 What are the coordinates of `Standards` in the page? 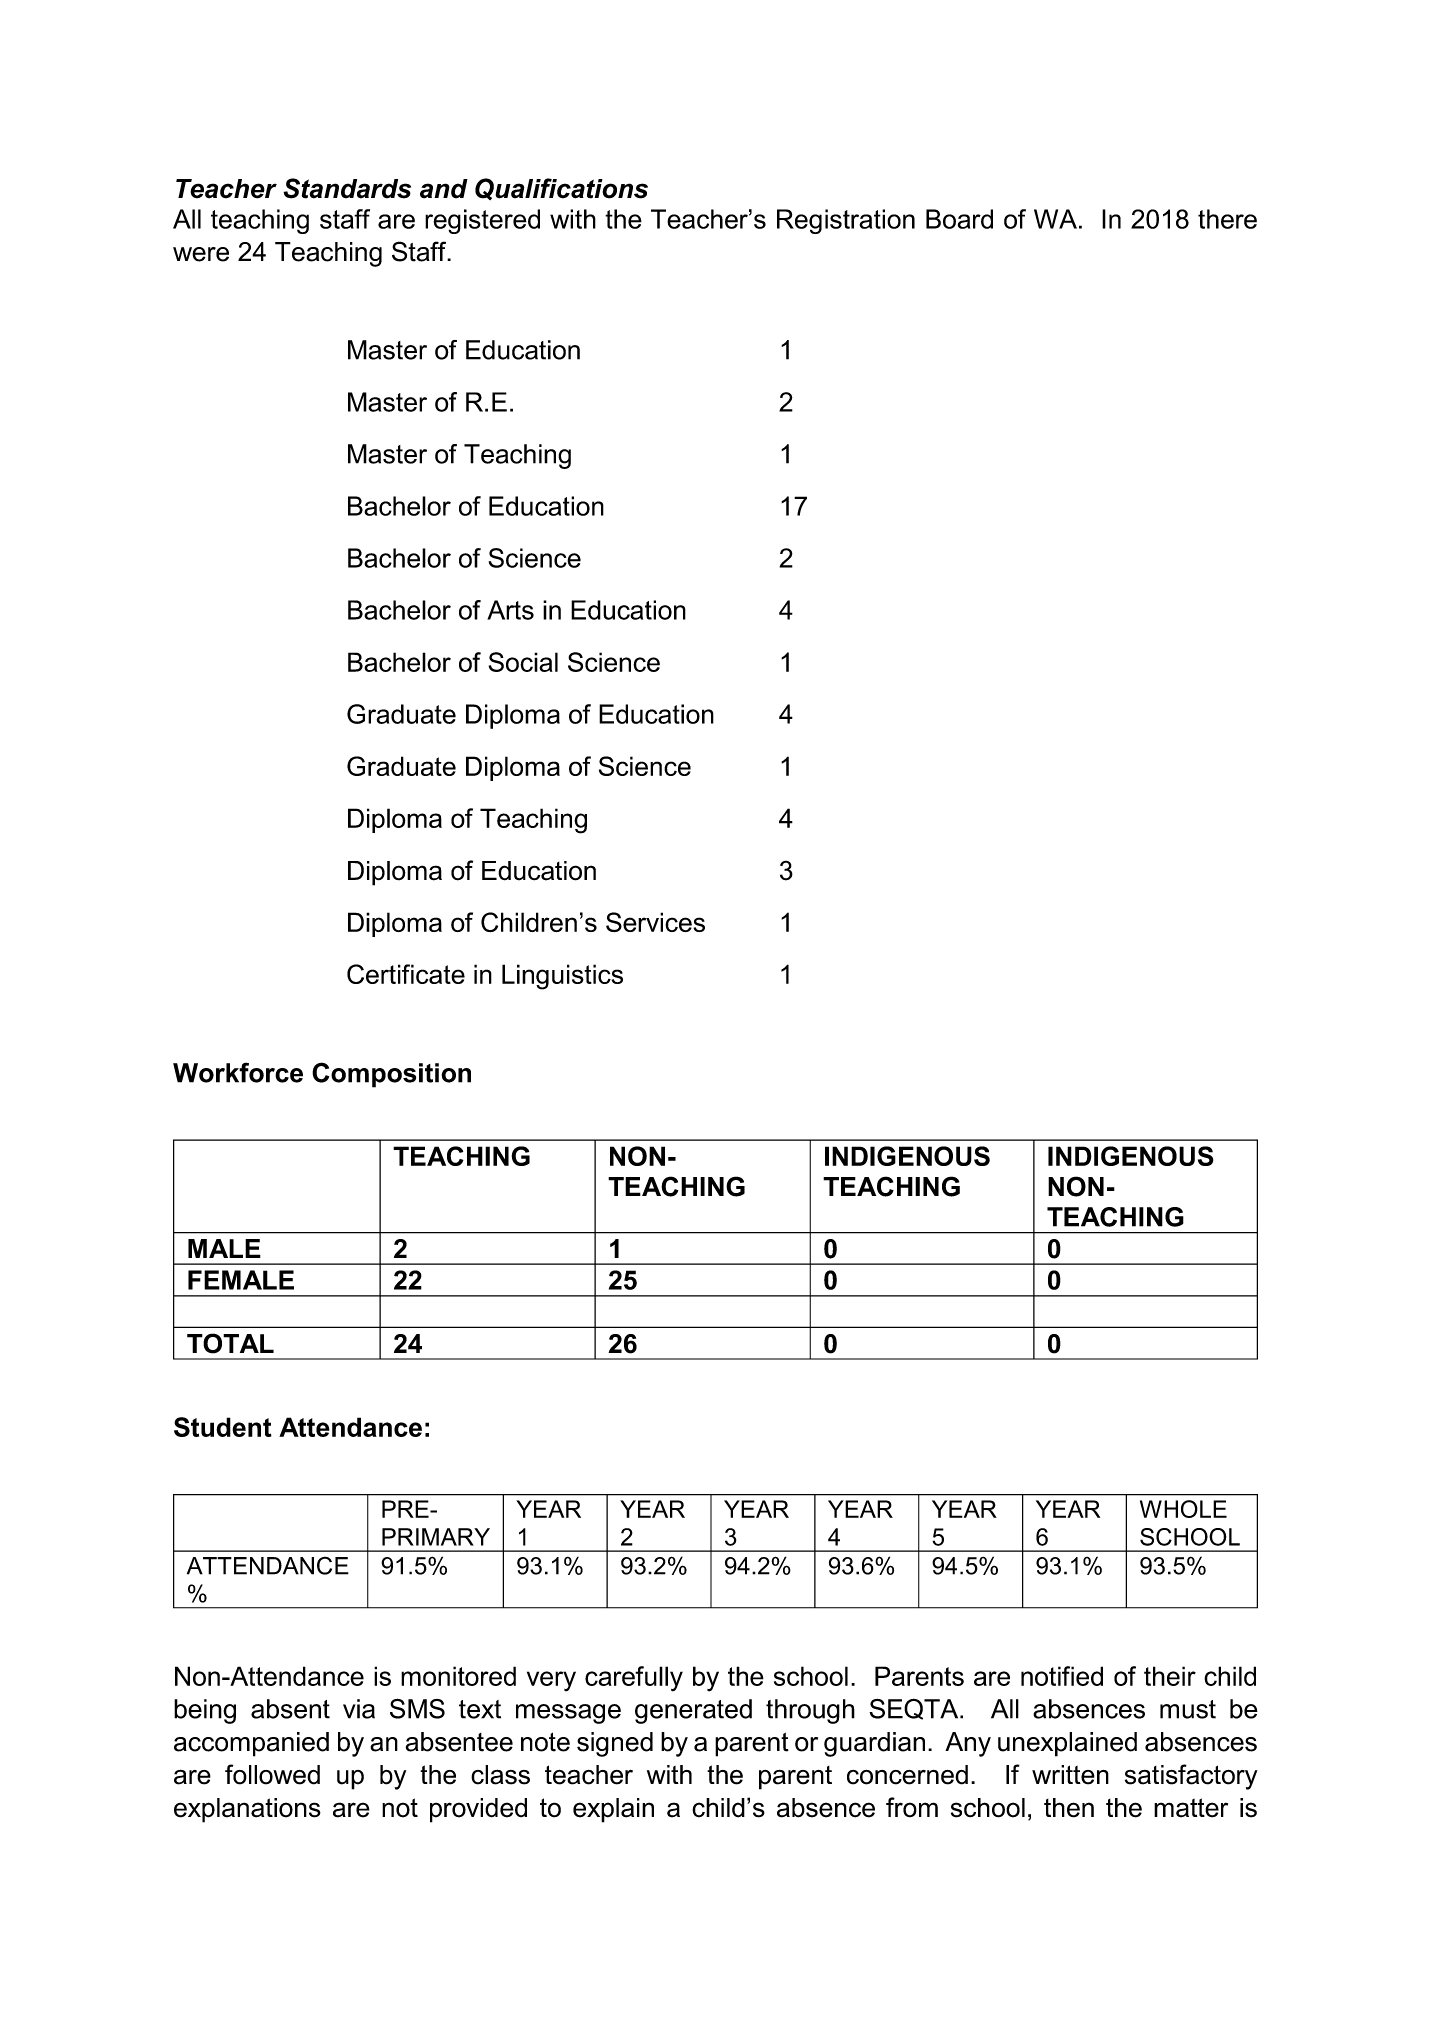 It's located at (347, 188).
